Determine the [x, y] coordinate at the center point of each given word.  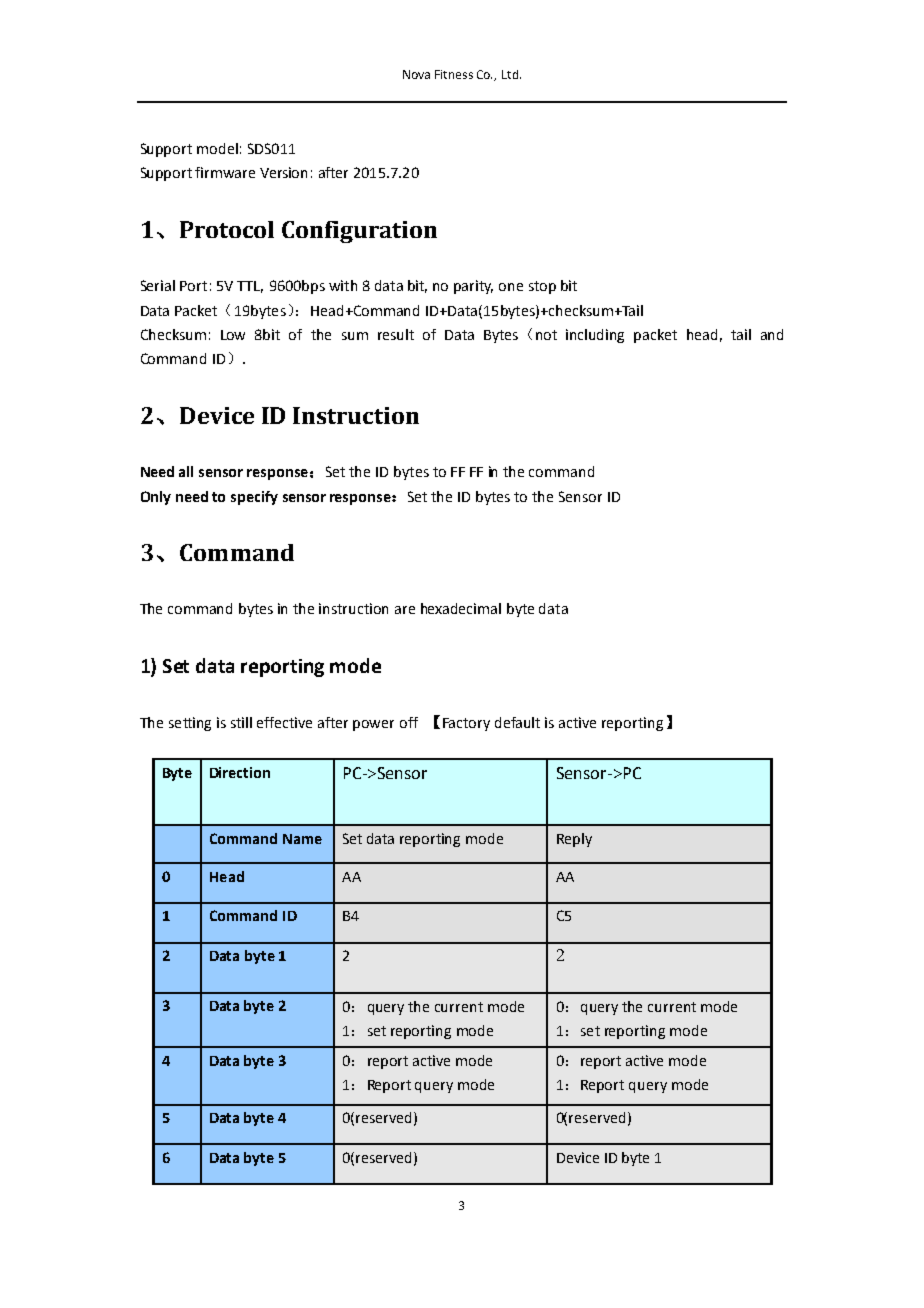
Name [302, 839]
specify [254, 498]
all [186, 471]
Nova [416, 74]
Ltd [511, 74]
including [595, 336]
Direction [240, 772]
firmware [225, 172]
